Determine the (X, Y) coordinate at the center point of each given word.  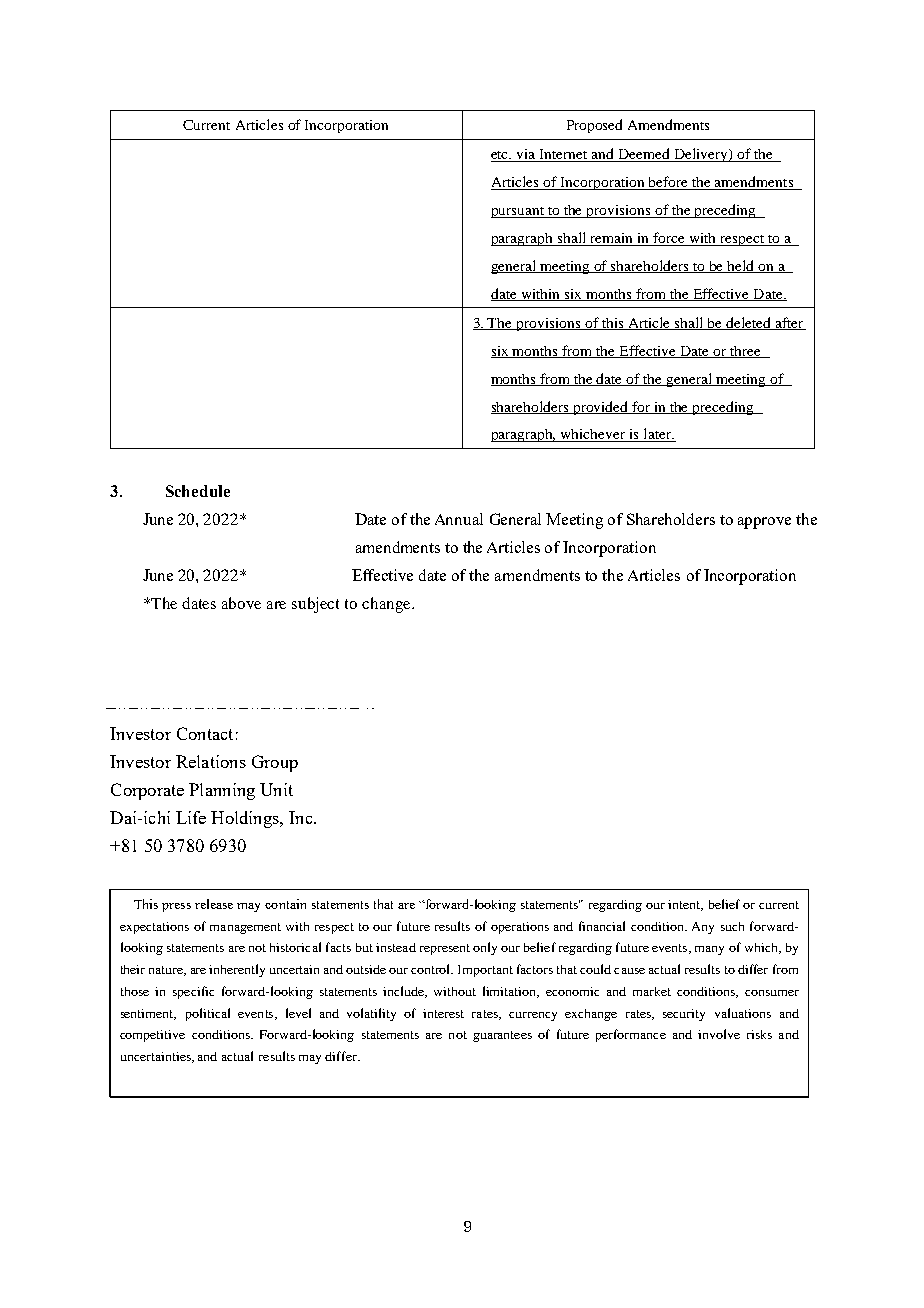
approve (764, 523)
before (669, 183)
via (526, 155)
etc (501, 156)
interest (443, 1013)
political (208, 1014)
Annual (459, 519)
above (241, 603)
